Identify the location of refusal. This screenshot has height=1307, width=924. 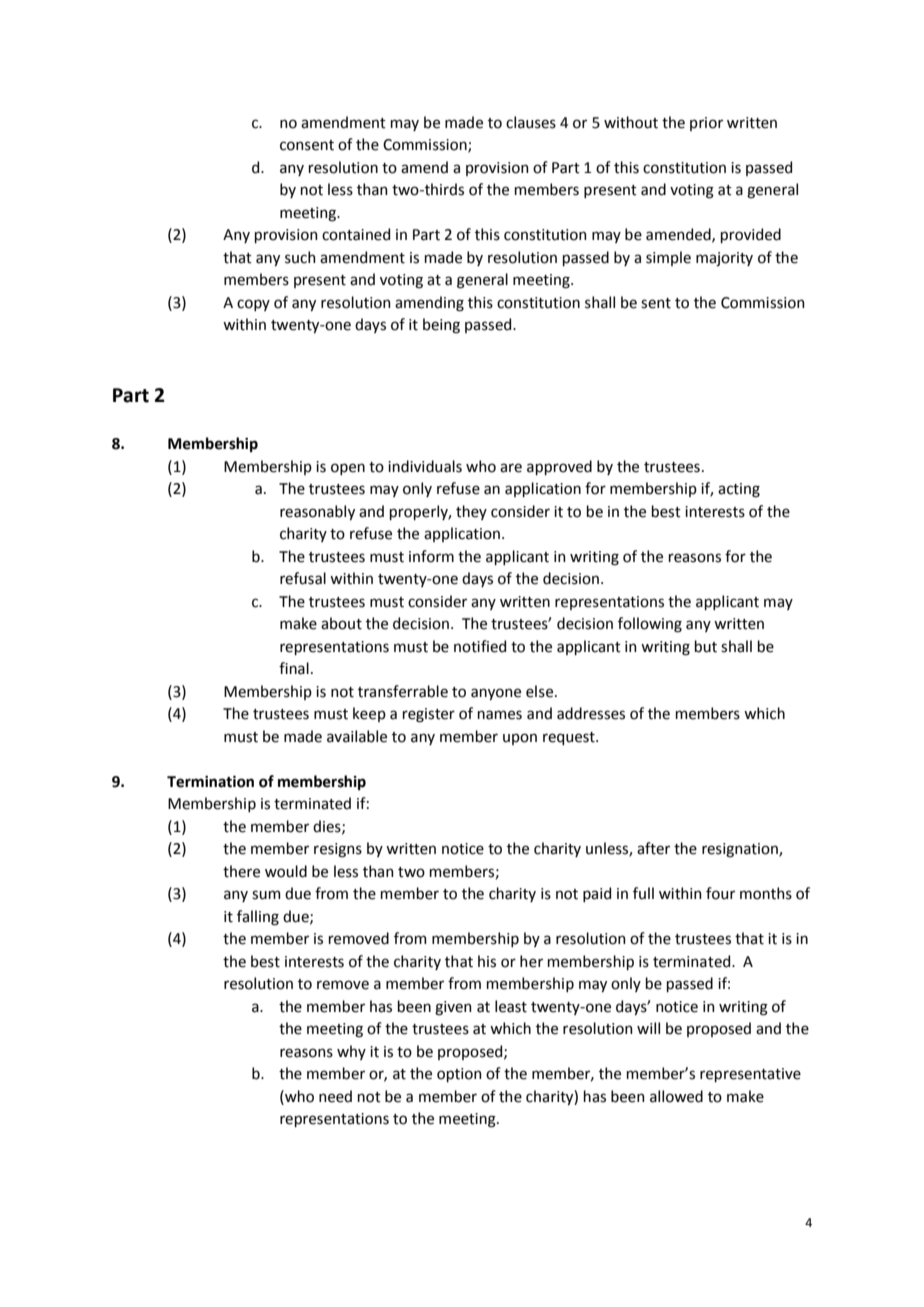
(303, 578).
